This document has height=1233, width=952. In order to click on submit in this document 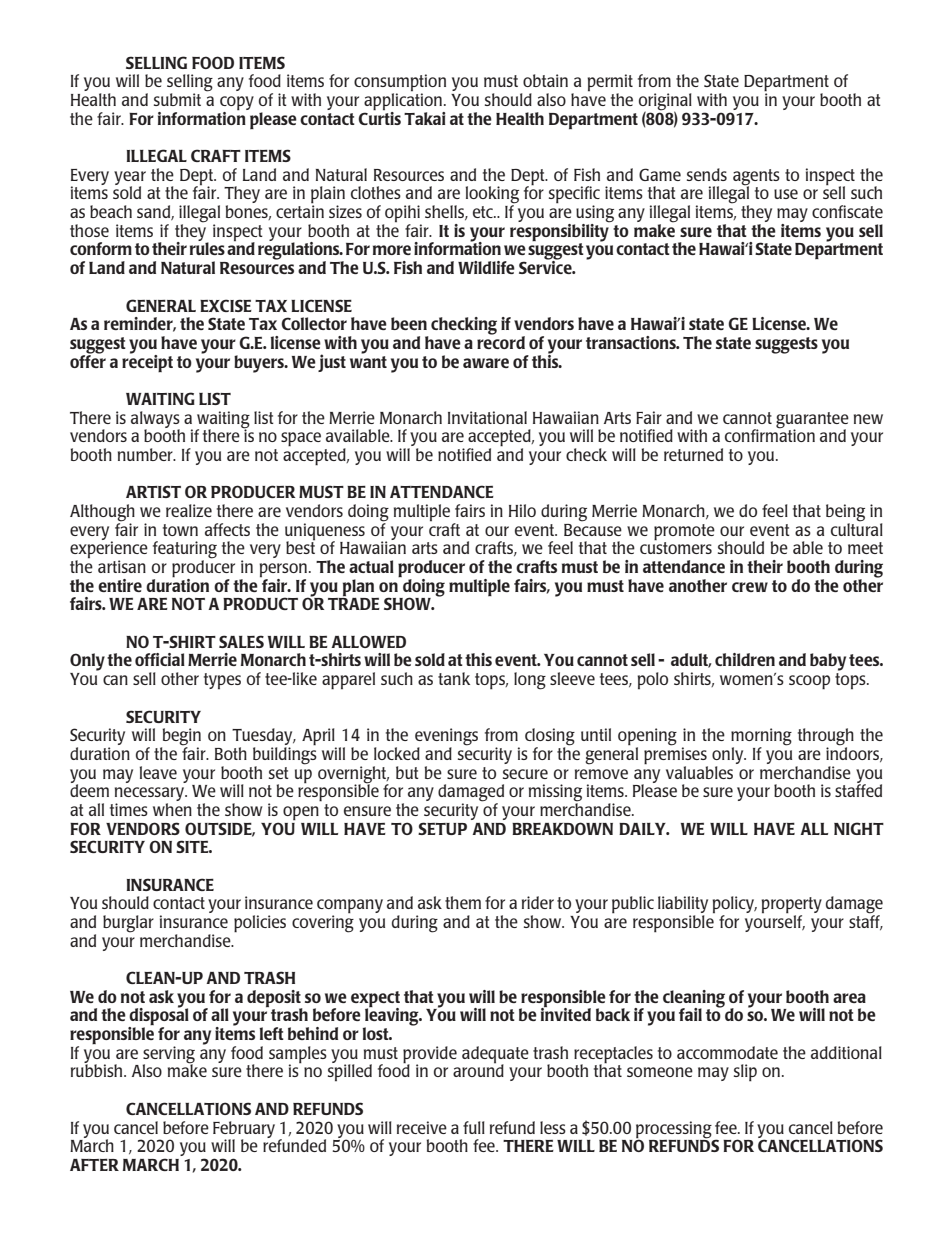, I will do `click(177, 99)`.
